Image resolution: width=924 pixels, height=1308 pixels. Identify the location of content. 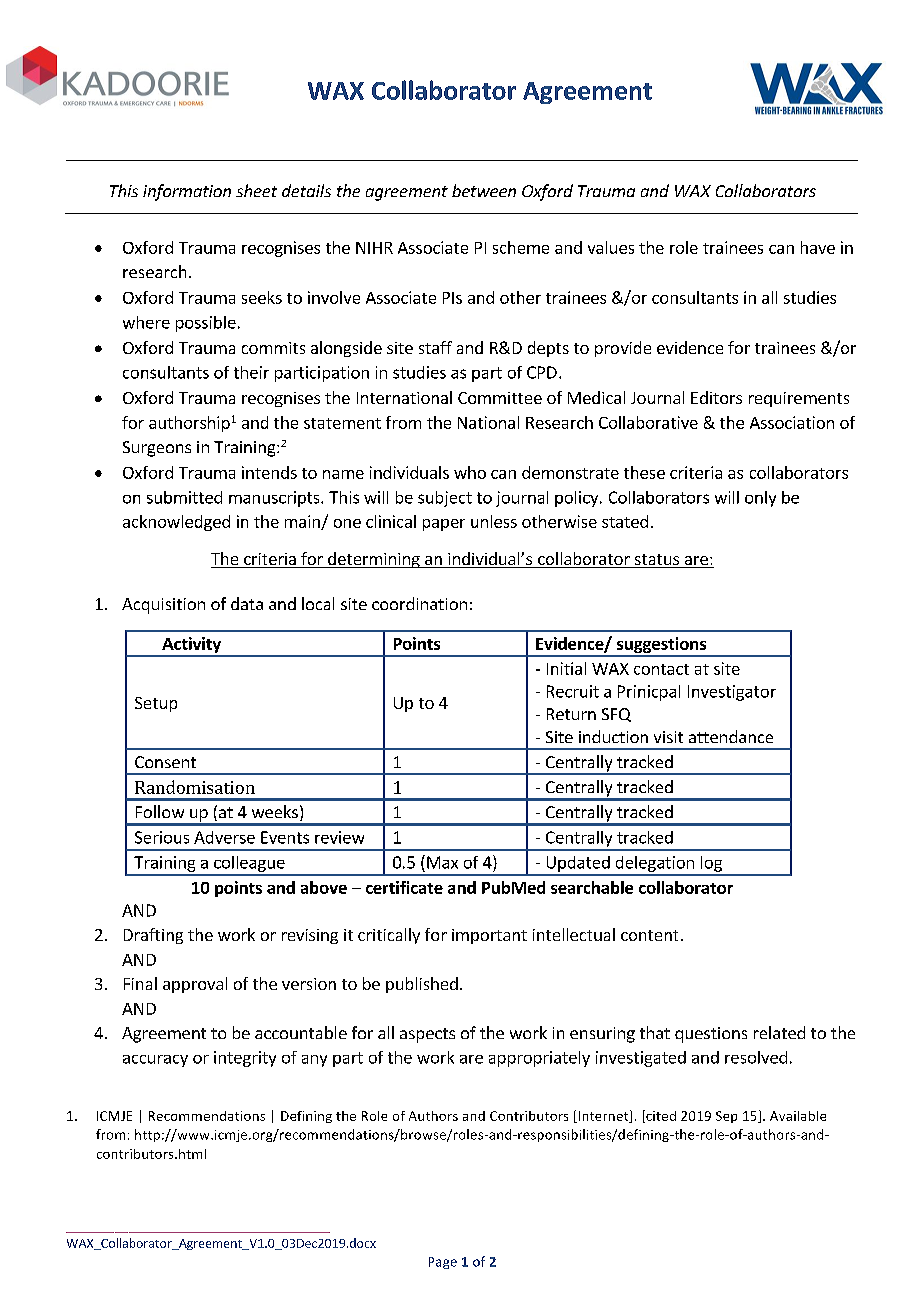
(649, 935).
